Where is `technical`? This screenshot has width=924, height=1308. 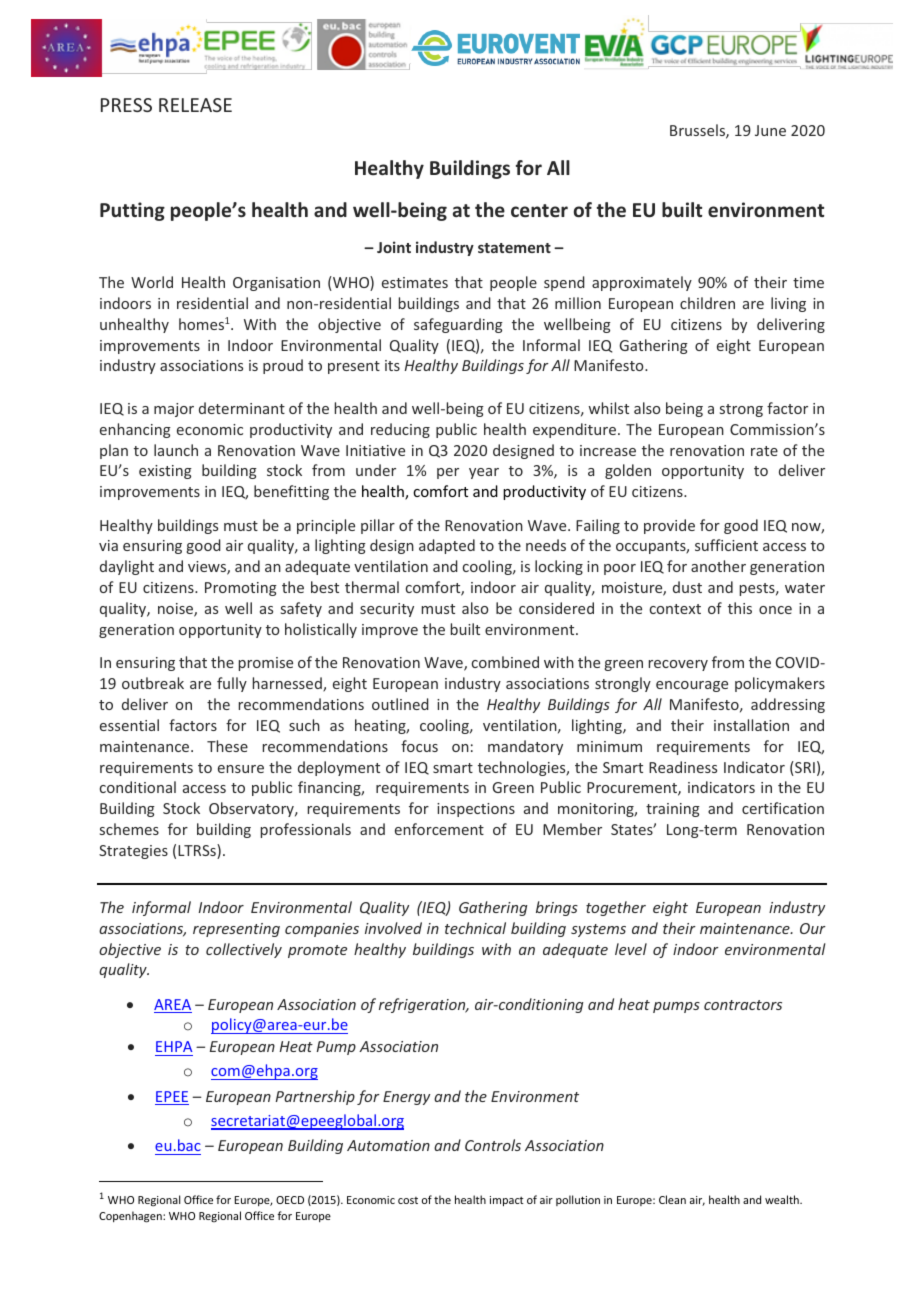
technical is located at coordinates (475, 928).
